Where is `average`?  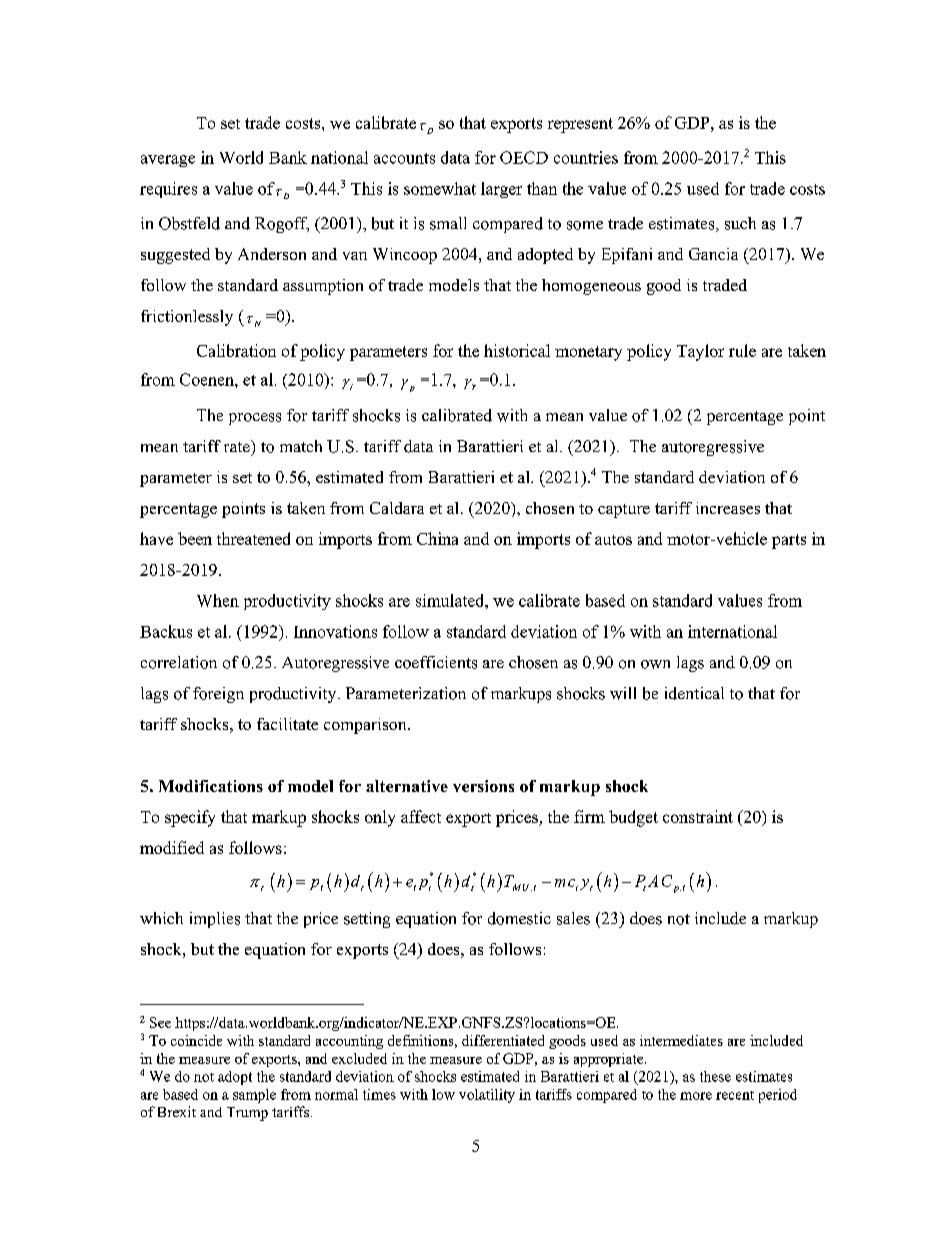
average is located at coordinates (168, 161).
